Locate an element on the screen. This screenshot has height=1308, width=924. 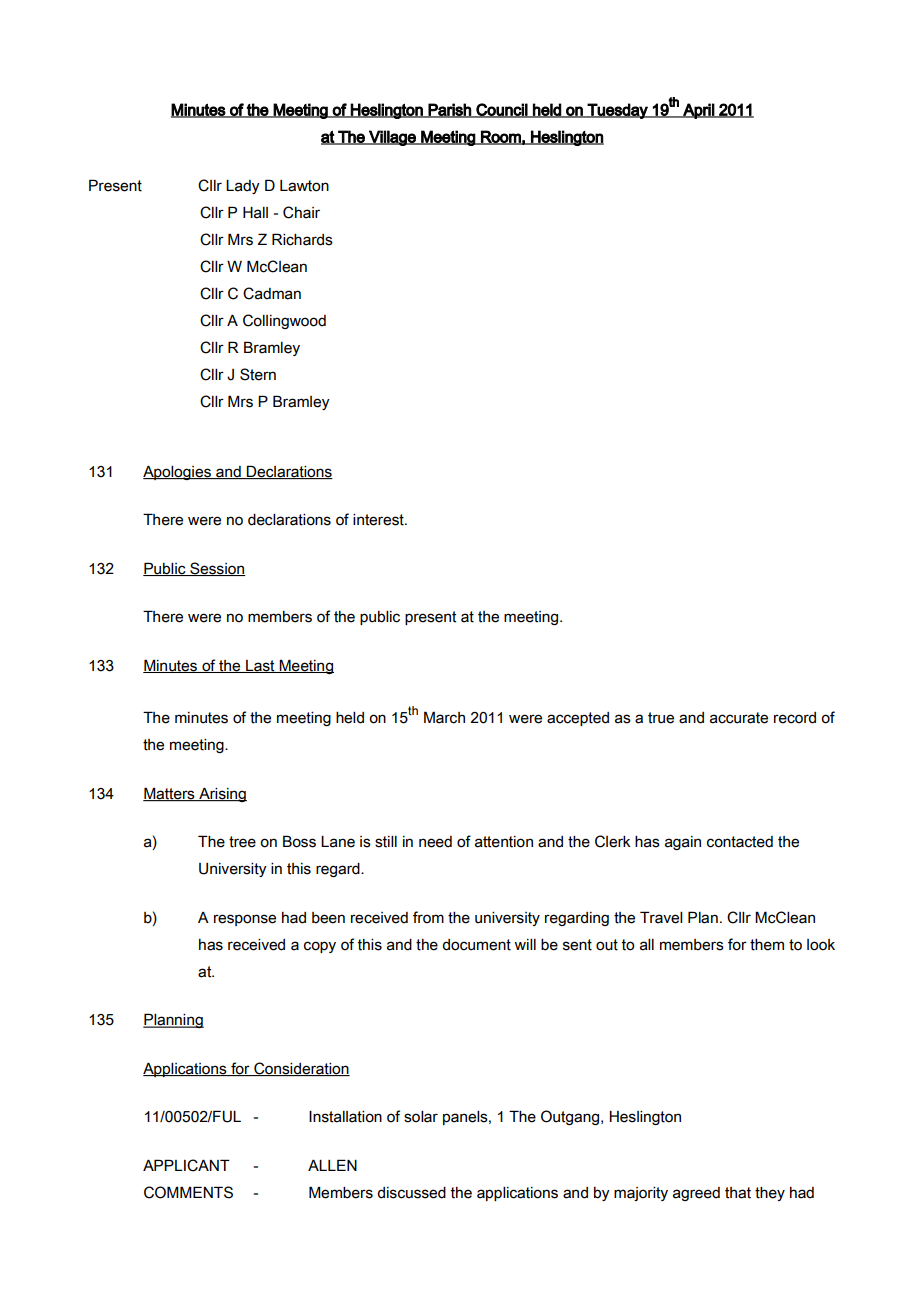
March is located at coordinates (444, 717).
